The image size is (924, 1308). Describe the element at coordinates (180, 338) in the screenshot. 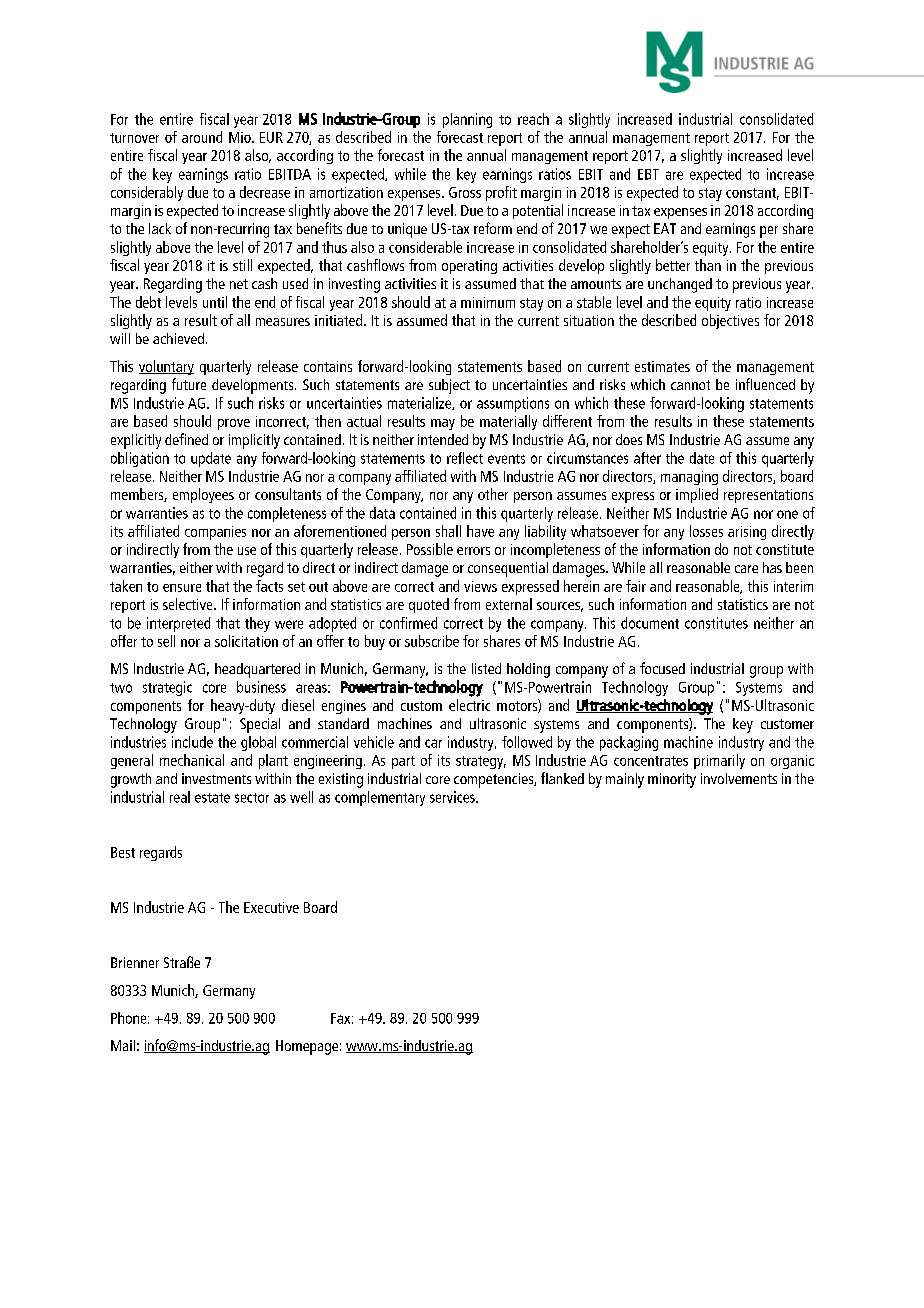

I see `achieved` at that location.
